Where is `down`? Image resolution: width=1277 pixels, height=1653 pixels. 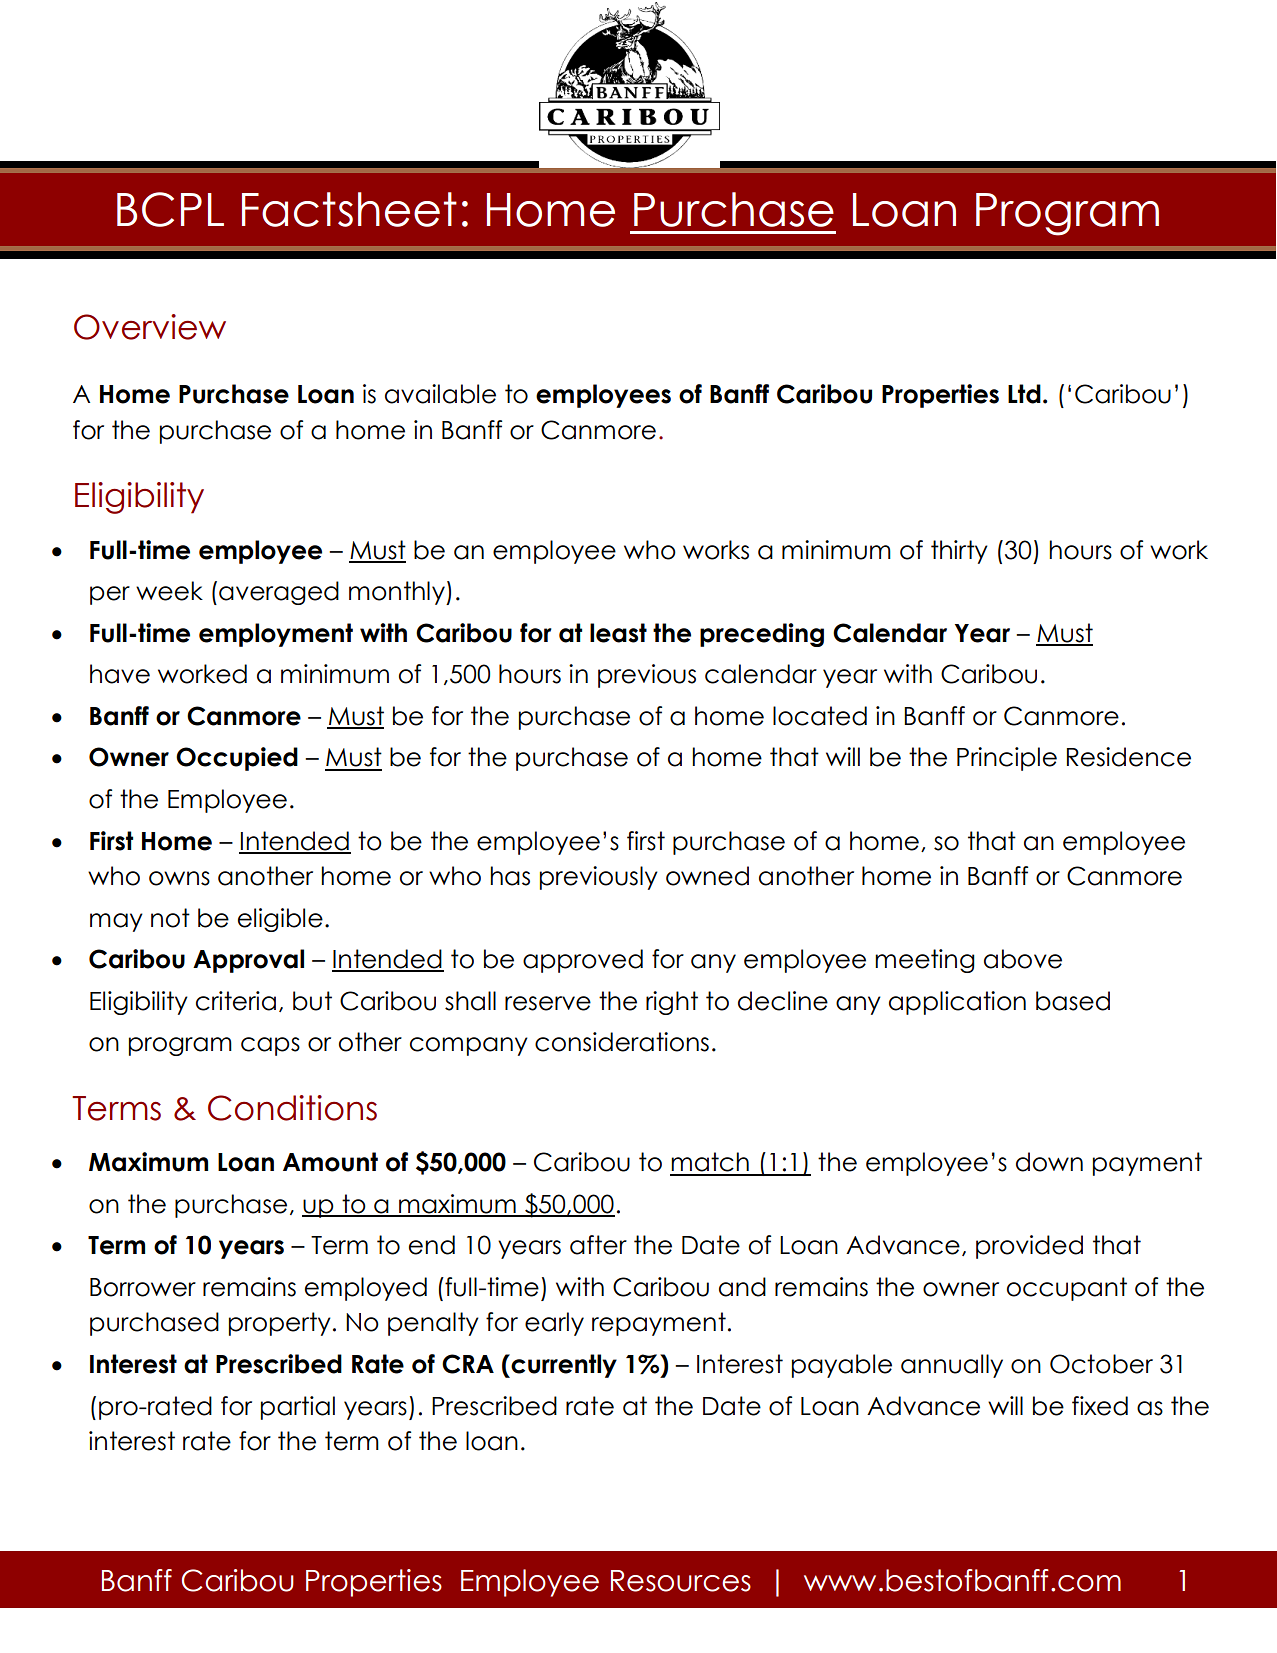 down is located at coordinates (1049, 1162).
